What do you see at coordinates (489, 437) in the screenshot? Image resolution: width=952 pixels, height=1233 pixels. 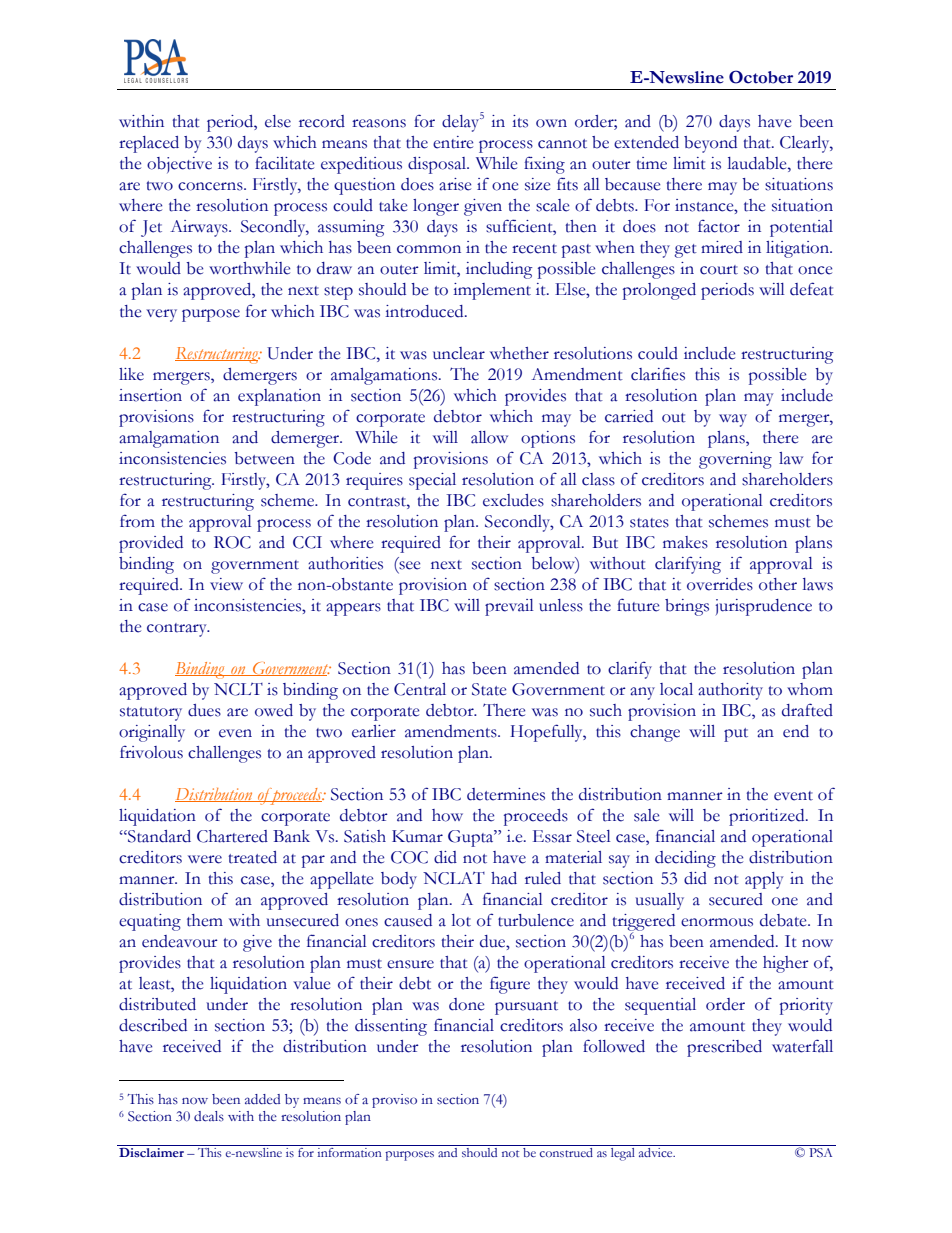 I see `allow` at bounding box center [489, 437].
